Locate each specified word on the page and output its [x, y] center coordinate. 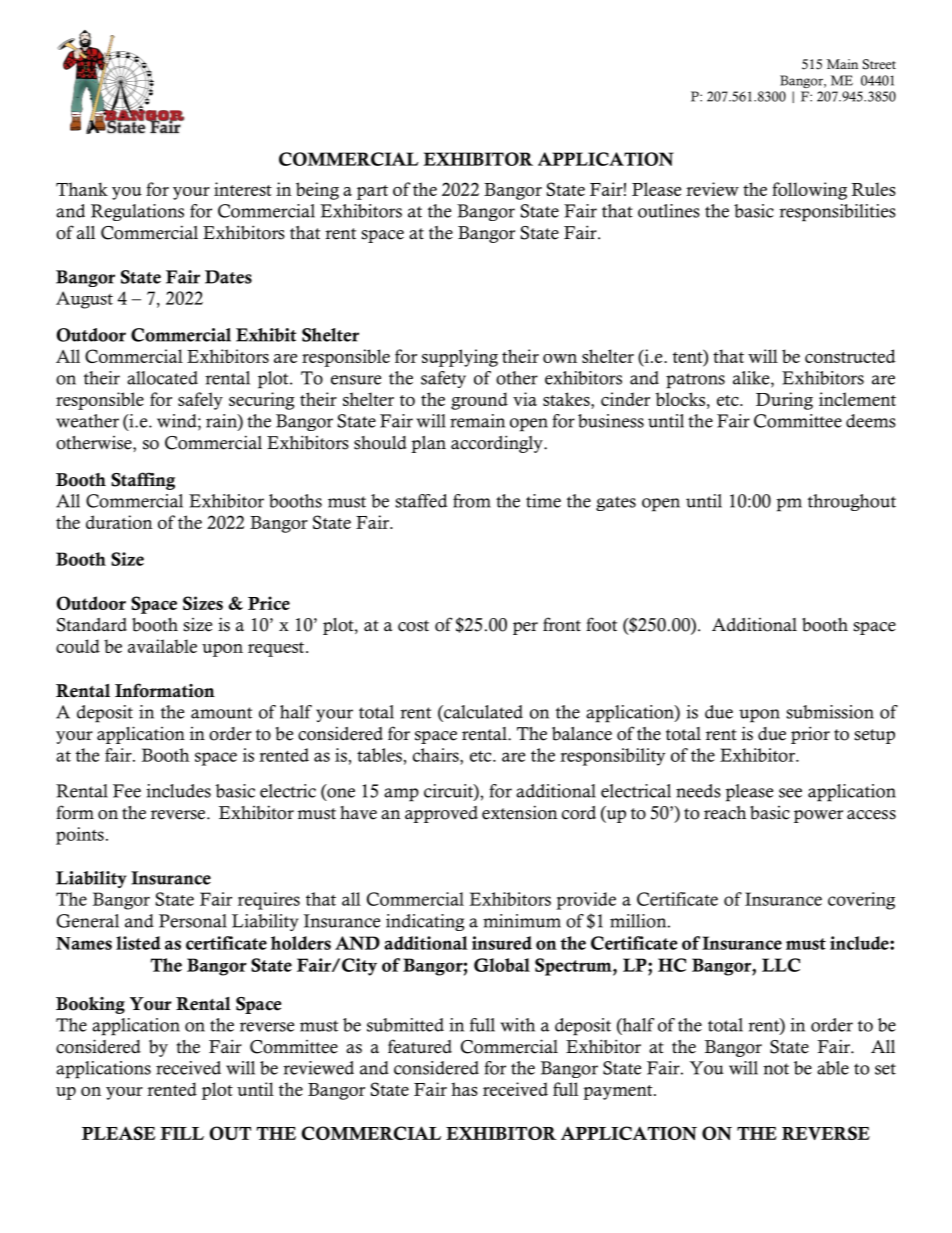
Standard [92, 625]
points [80, 836]
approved [441, 814]
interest [243, 189]
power [818, 816]
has [464, 1089]
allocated [162, 378]
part [372, 192]
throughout [852, 502]
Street [879, 64]
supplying [460, 358]
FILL [182, 1133]
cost [413, 626]
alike [752, 379]
